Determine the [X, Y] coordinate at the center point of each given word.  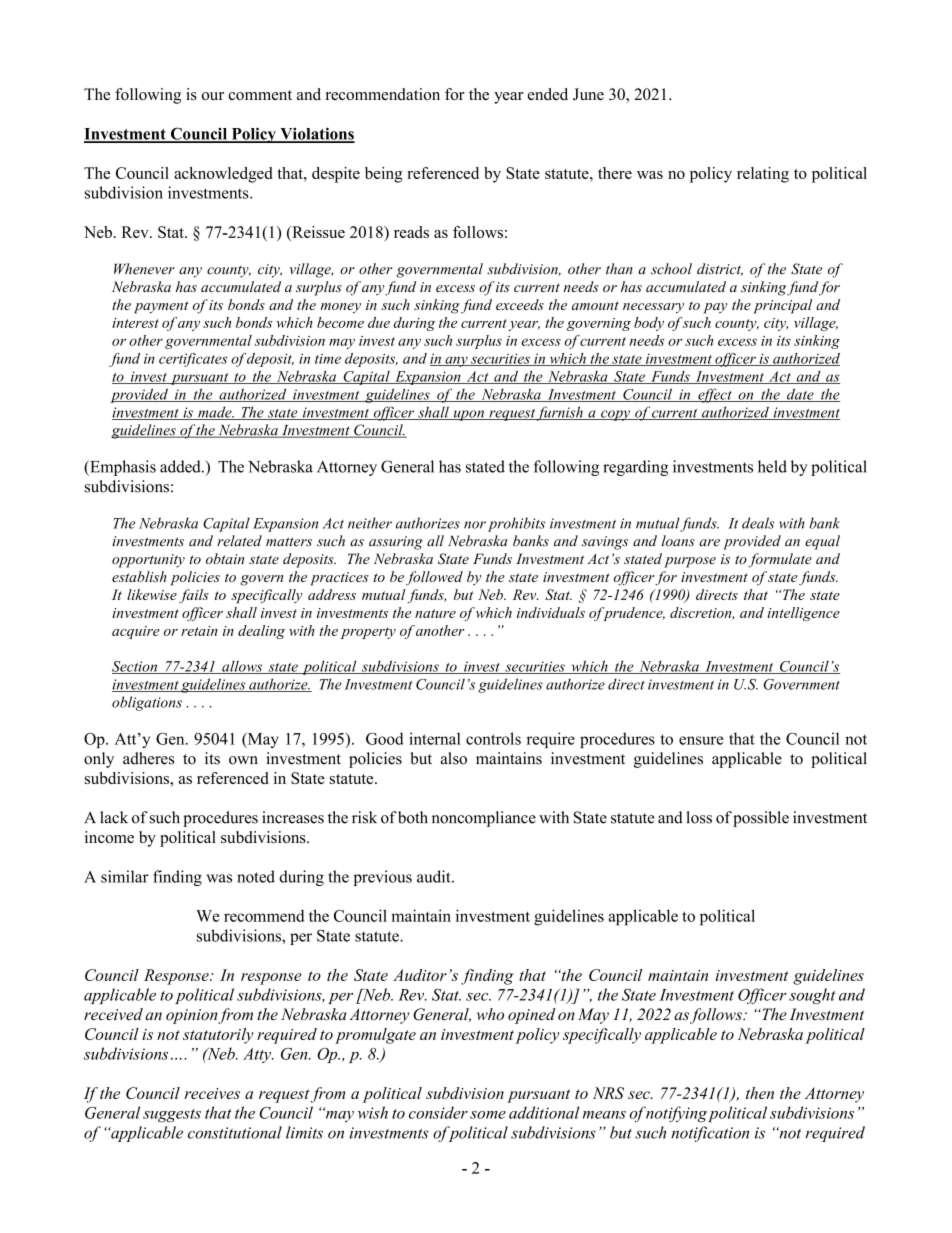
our [213, 96]
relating [763, 175]
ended [548, 94]
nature [435, 613]
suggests [172, 1115]
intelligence [803, 614]
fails [194, 596]
